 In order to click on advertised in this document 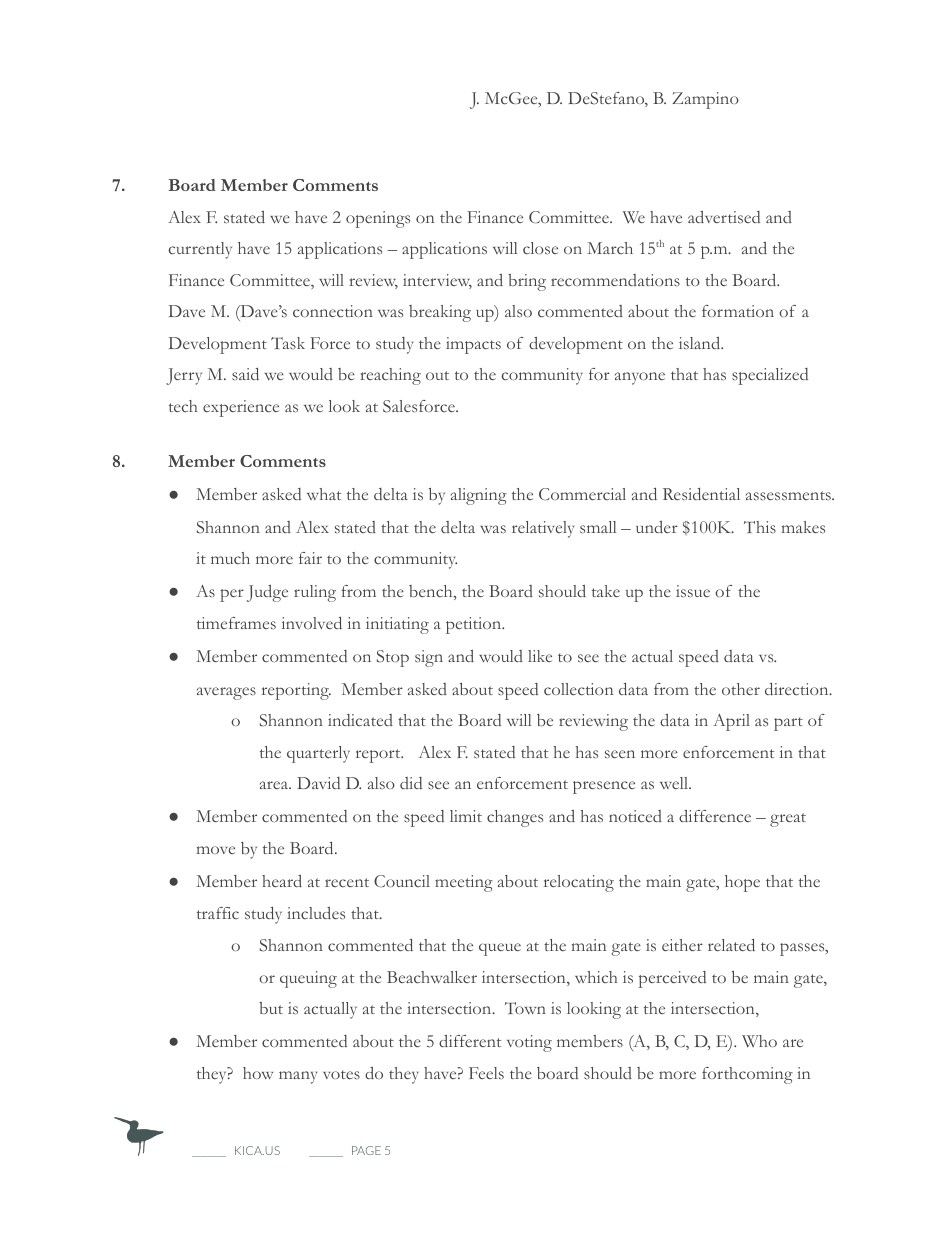, I will do `click(724, 217)`.
